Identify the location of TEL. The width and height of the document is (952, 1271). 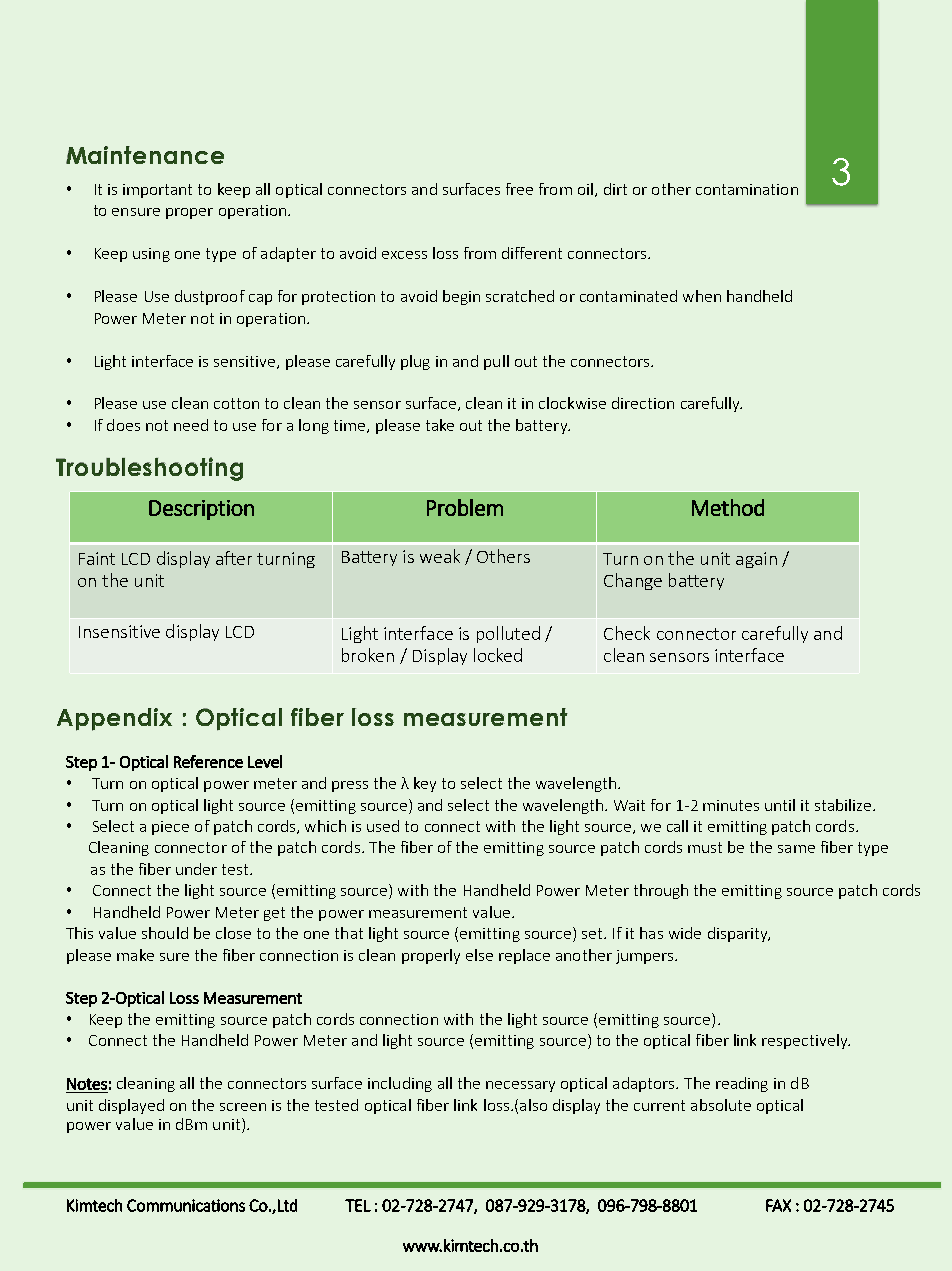
(358, 1205).
